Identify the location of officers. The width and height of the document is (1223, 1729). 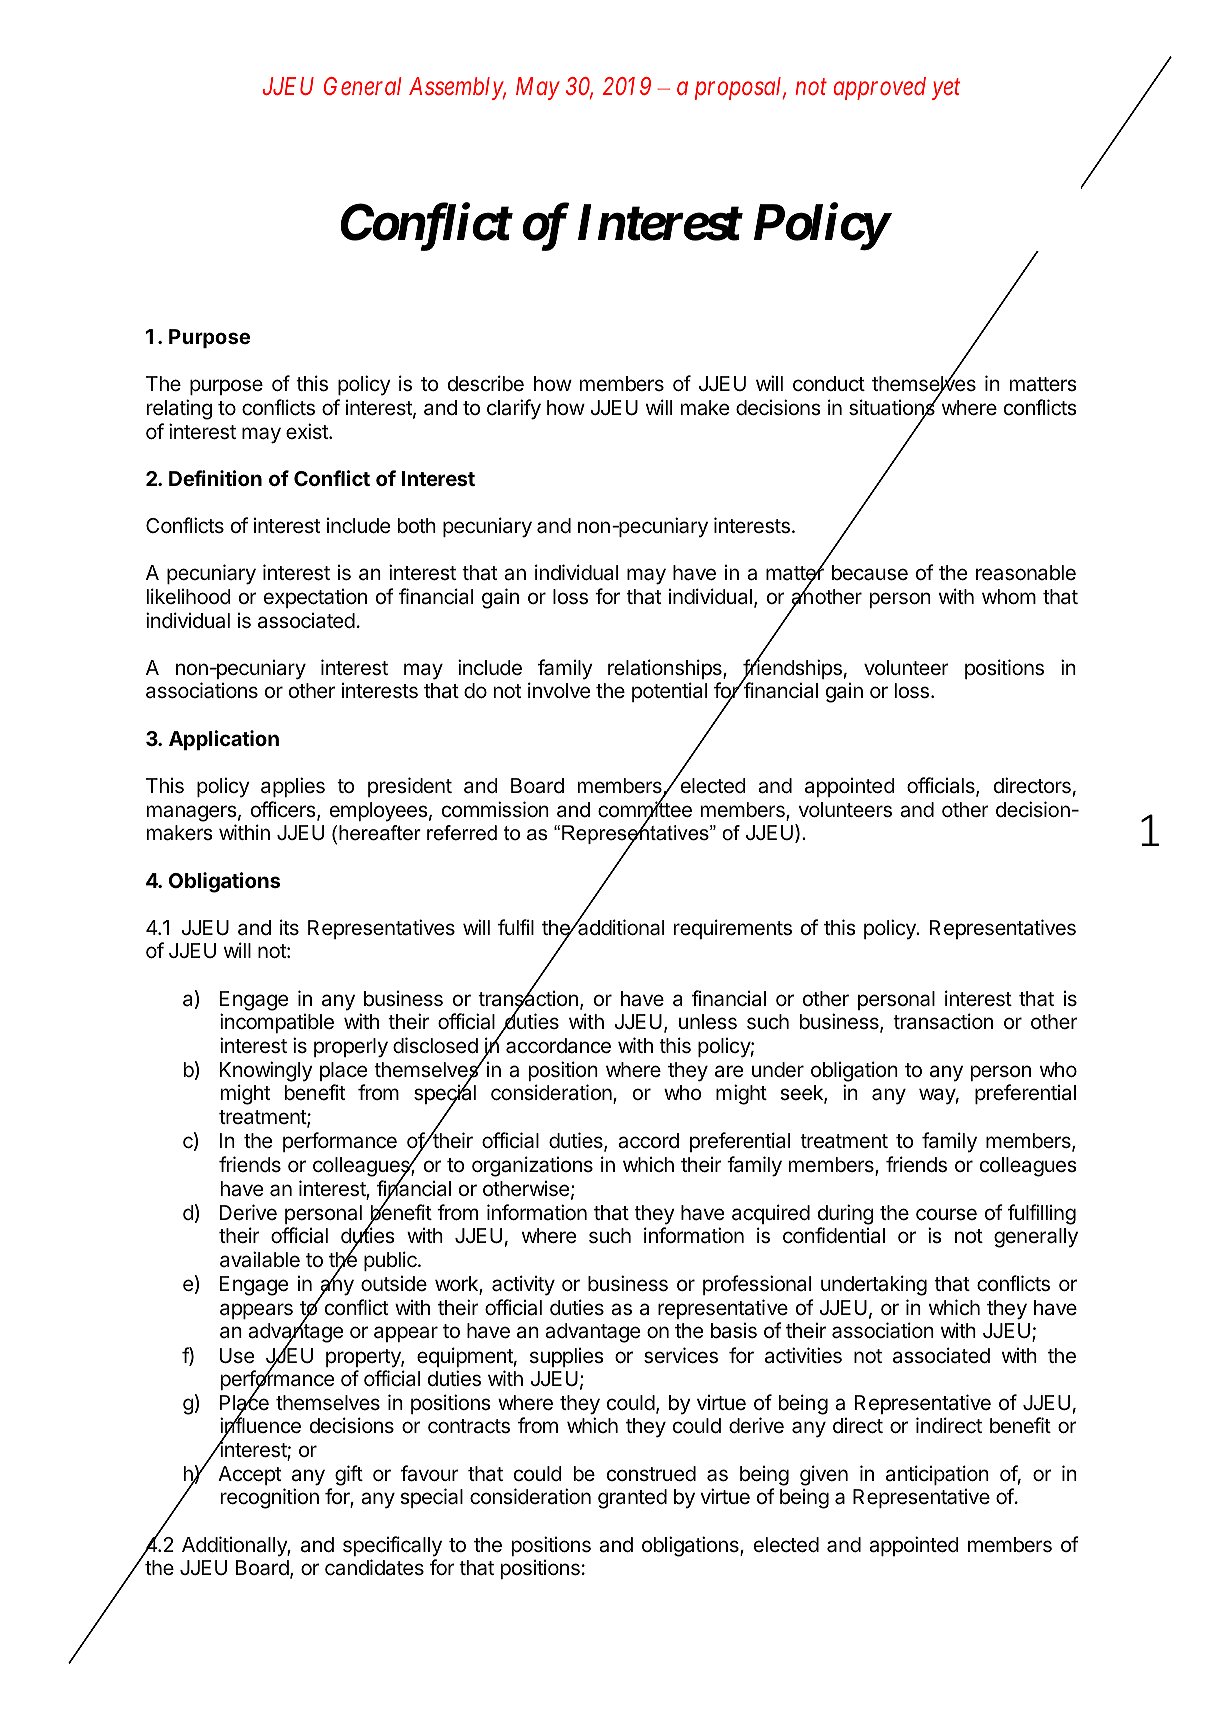
(284, 810).
